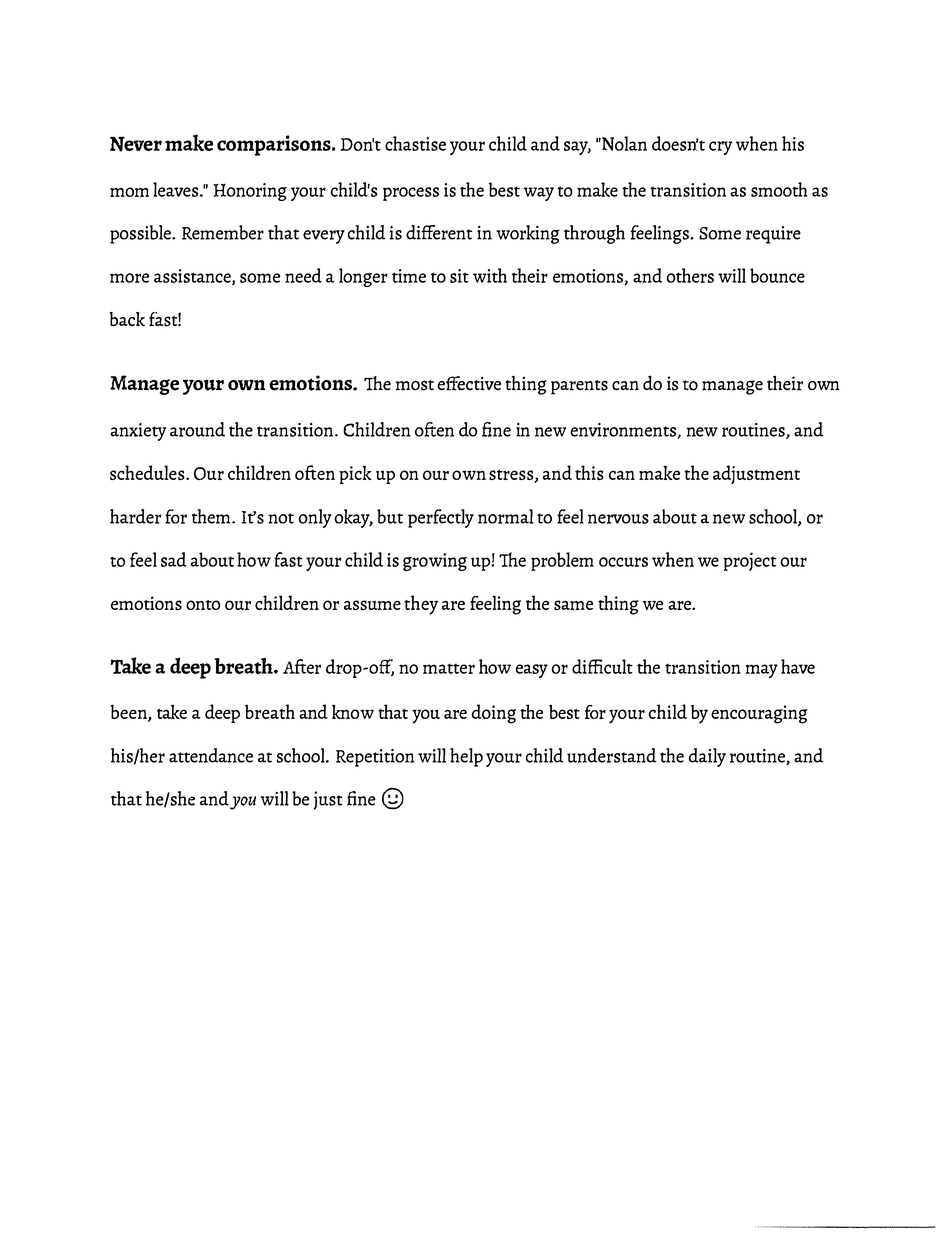  What do you see at coordinates (589, 472) in the document?
I see `this` at bounding box center [589, 472].
